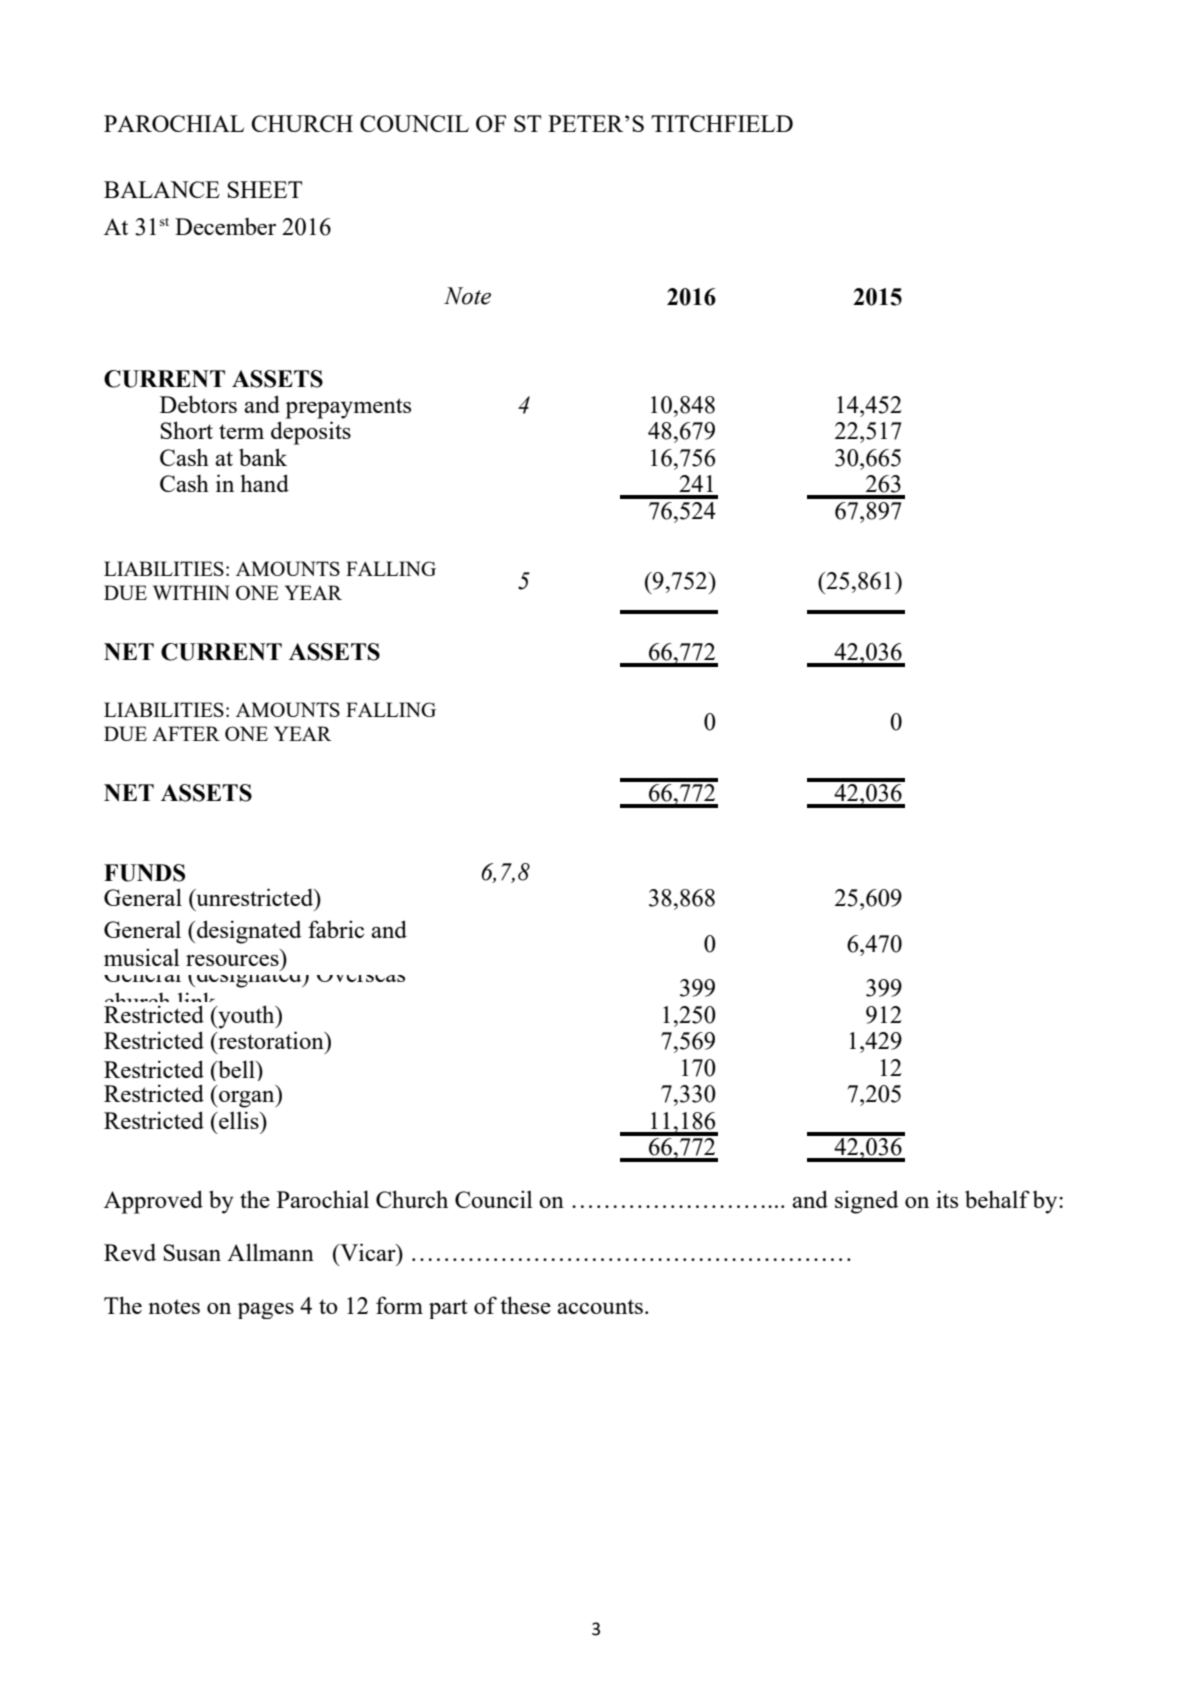  I want to click on signed, so click(866, 1202).
